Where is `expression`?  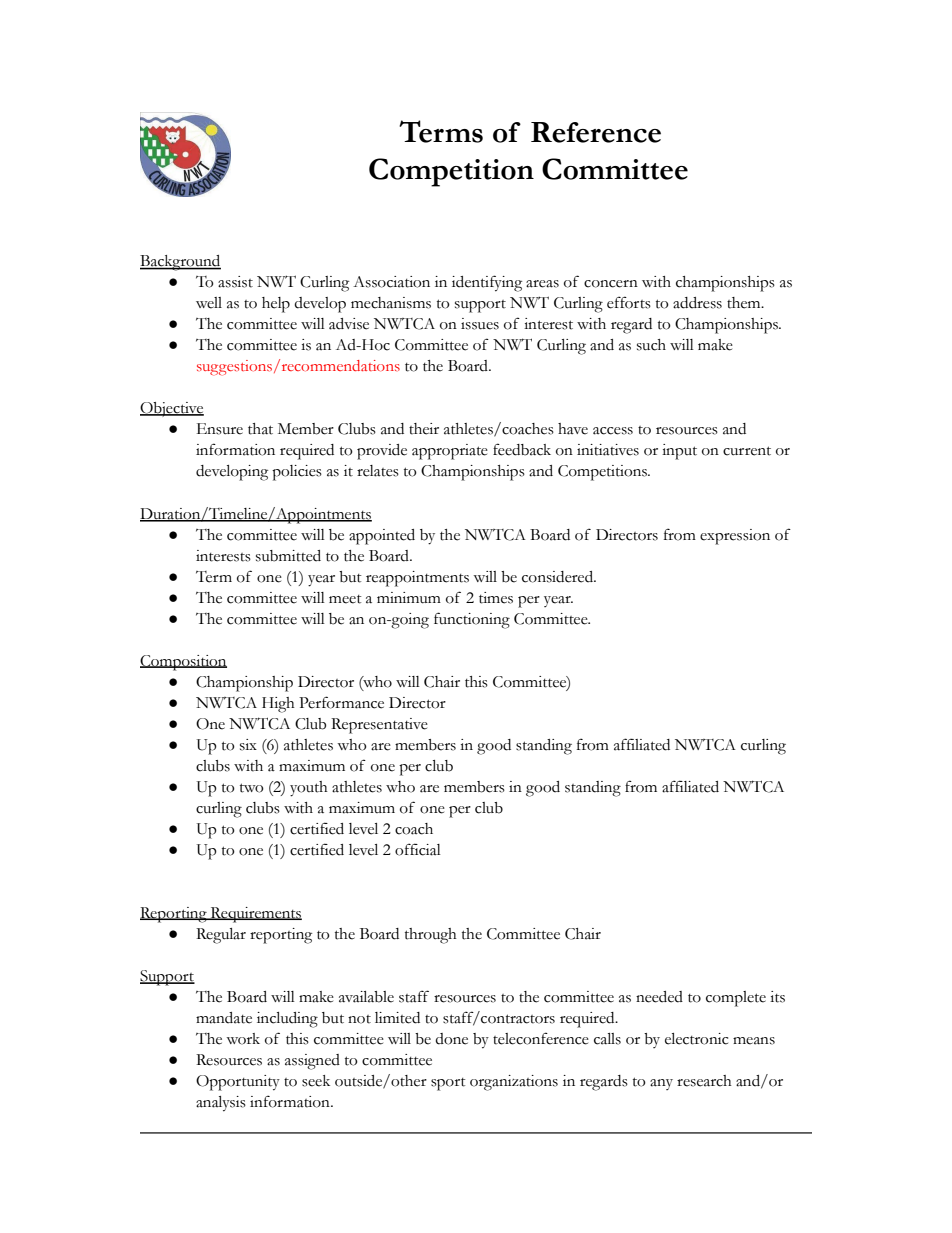 expression is located at coordinates (735, 537).
